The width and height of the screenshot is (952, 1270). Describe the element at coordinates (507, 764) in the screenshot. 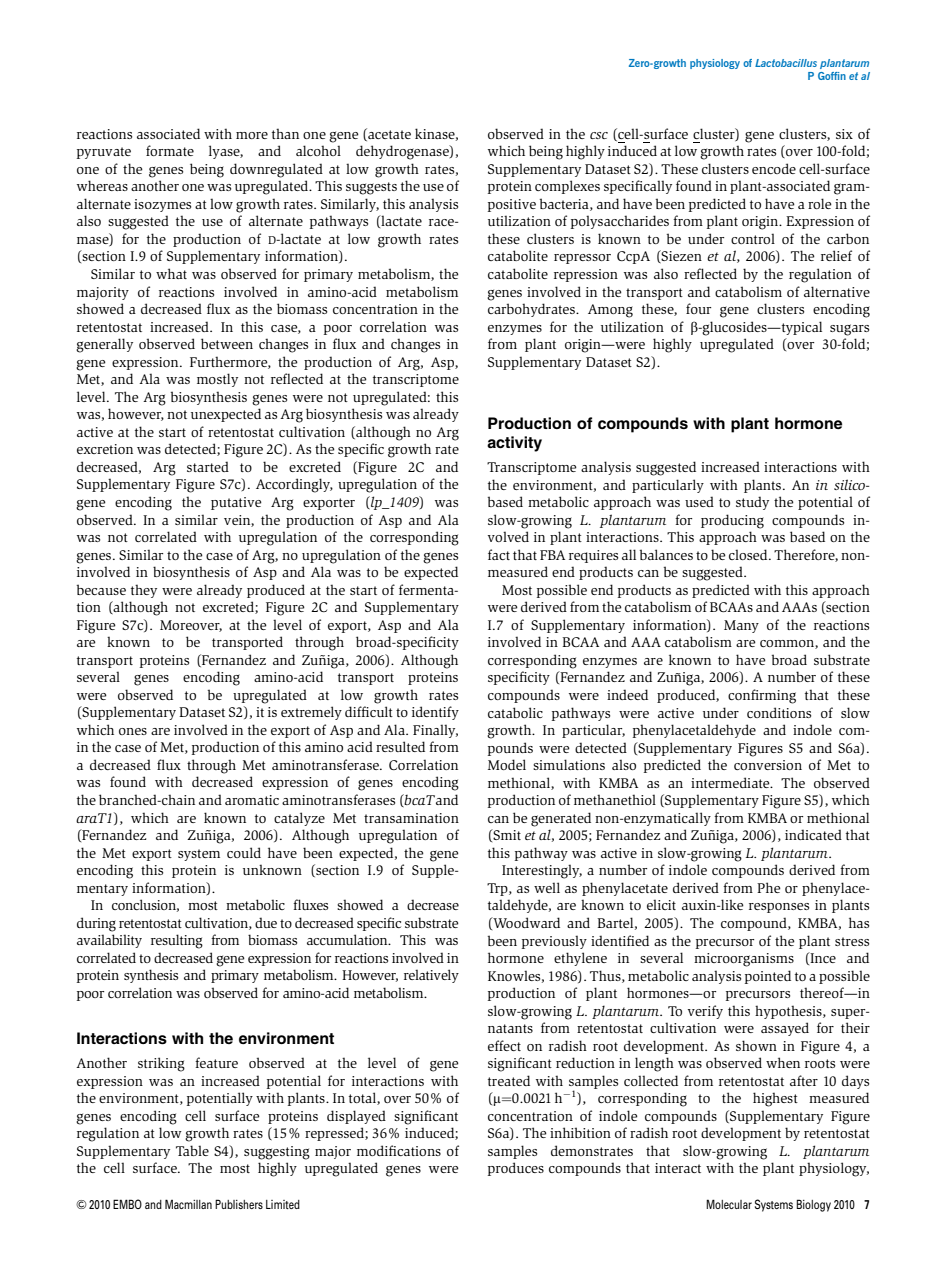

I see `Model` at that location.
